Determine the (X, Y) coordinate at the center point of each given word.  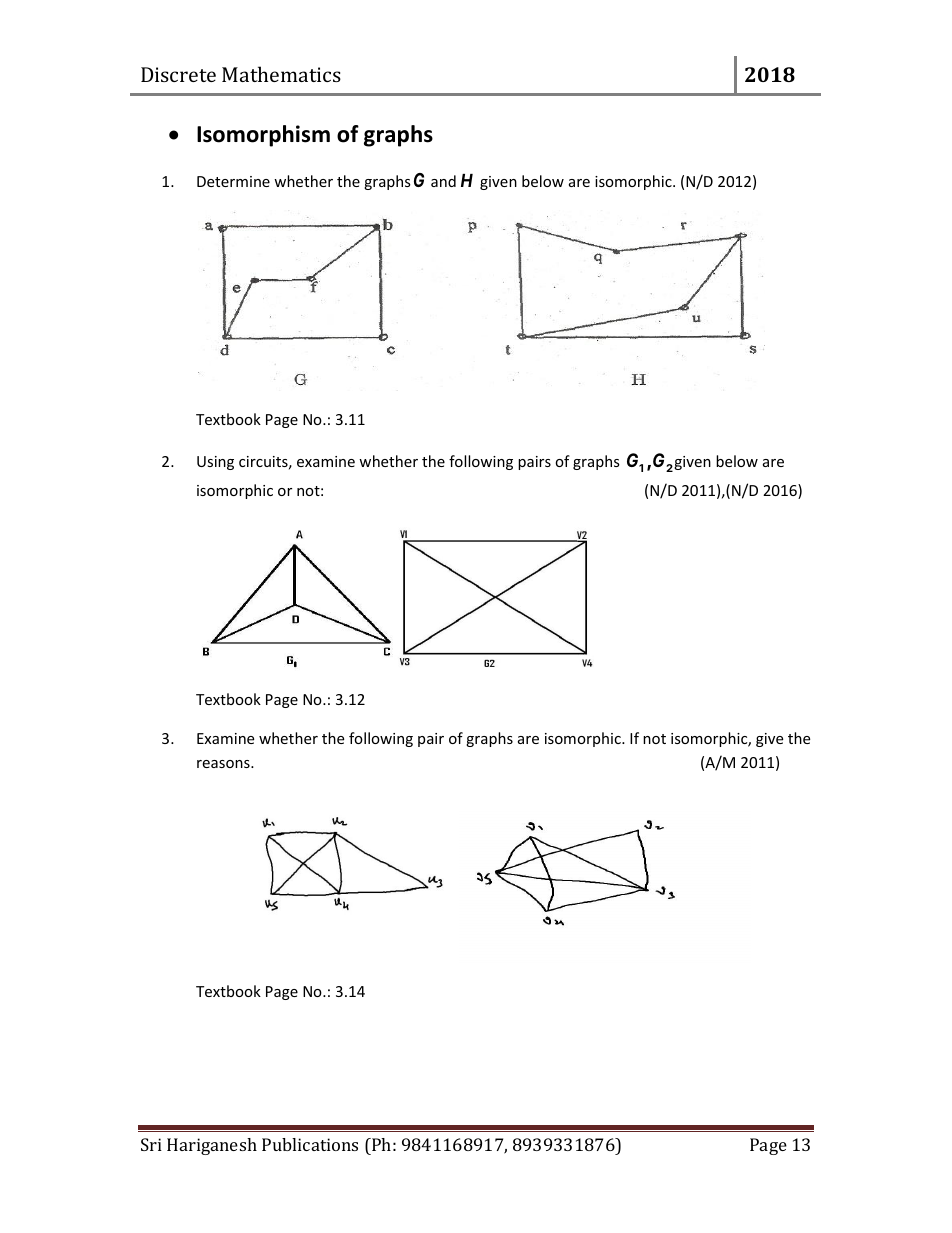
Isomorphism (263, 136)
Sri (151, 1144)
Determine (233, 181)
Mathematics (281, 74)
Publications (310, 1144)
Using (215, 463)
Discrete (178, 74)
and (443, 181)
